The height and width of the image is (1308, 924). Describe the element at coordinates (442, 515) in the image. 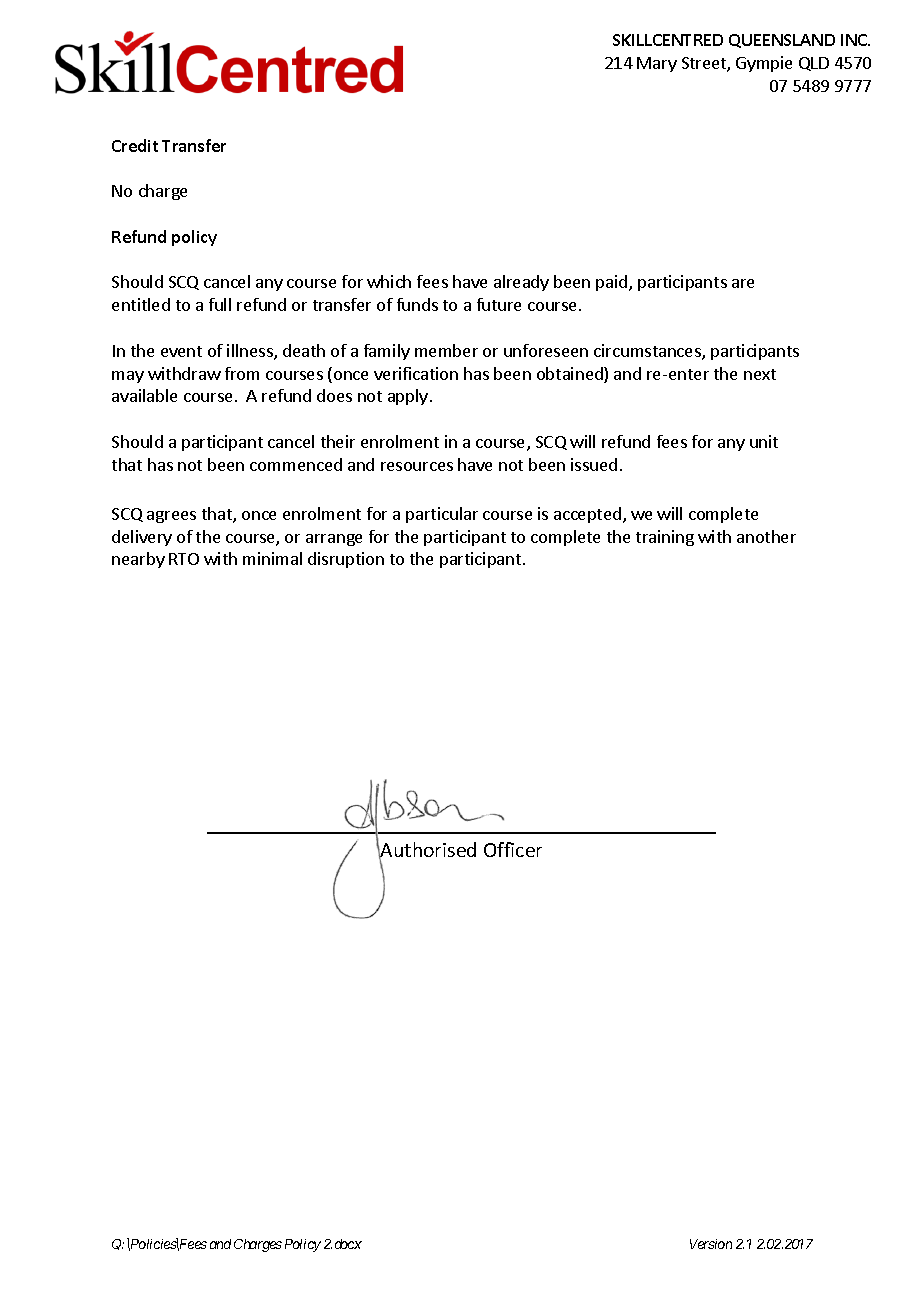

I see `particular` at that location.
